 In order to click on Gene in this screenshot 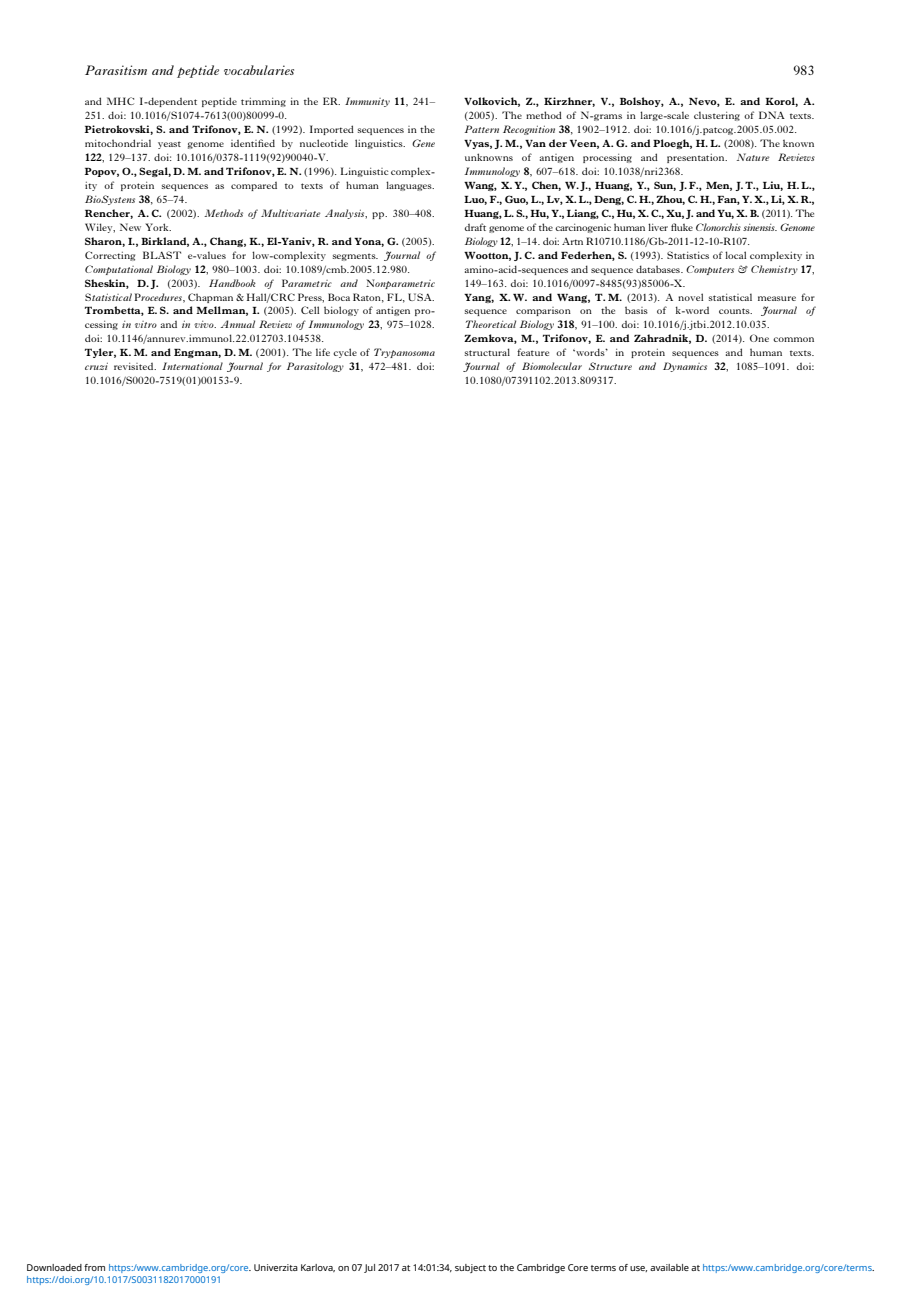, I will do `click(423, 143)`.
